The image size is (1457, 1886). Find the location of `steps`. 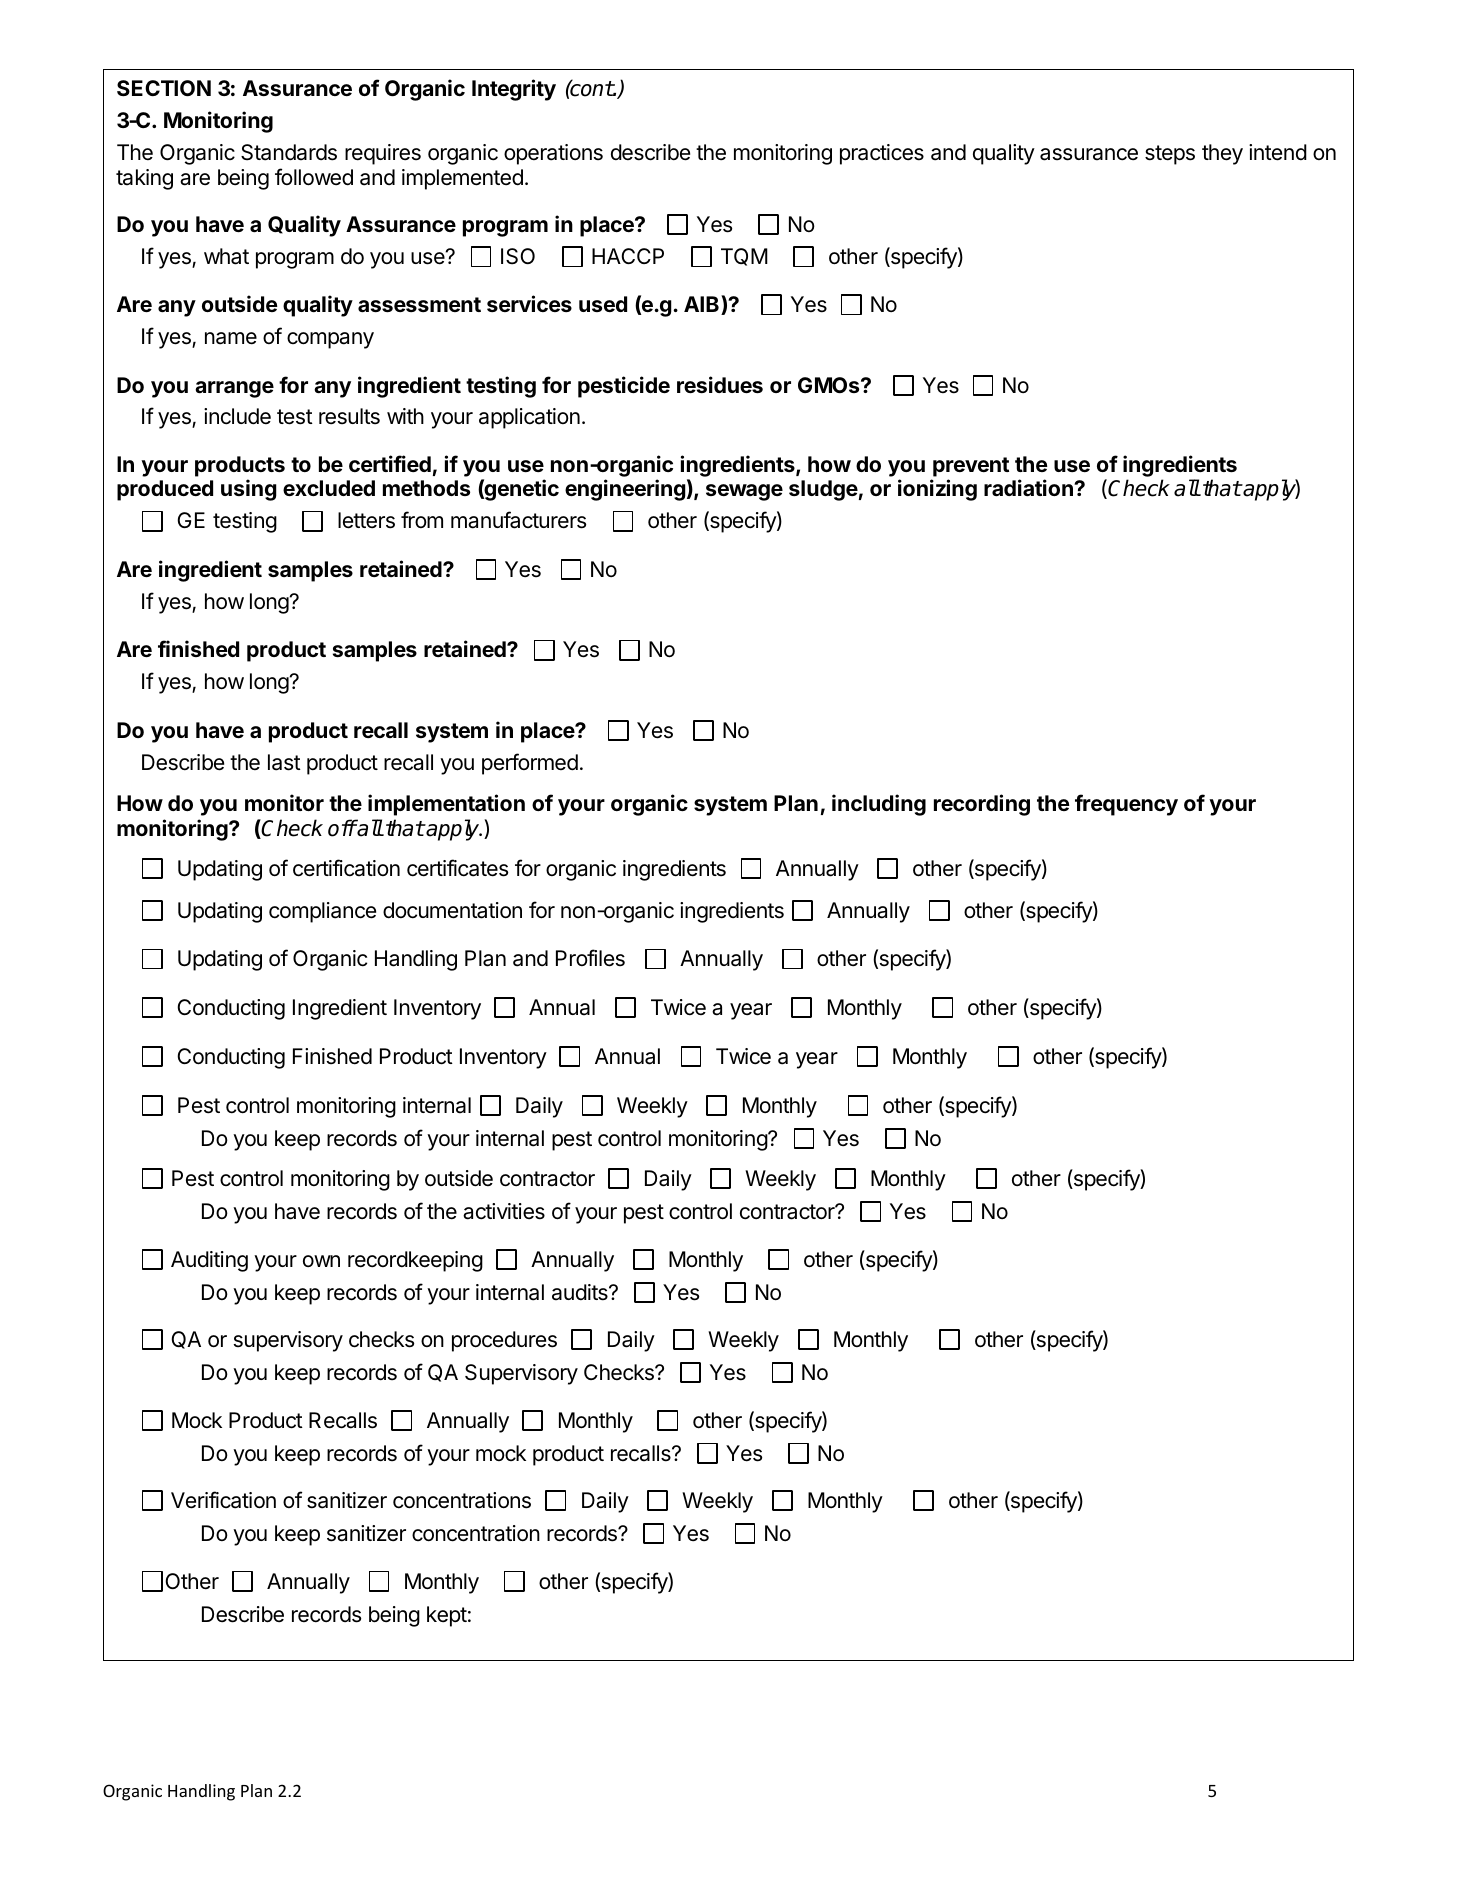

steps is located at coordinates (1170, 155).
